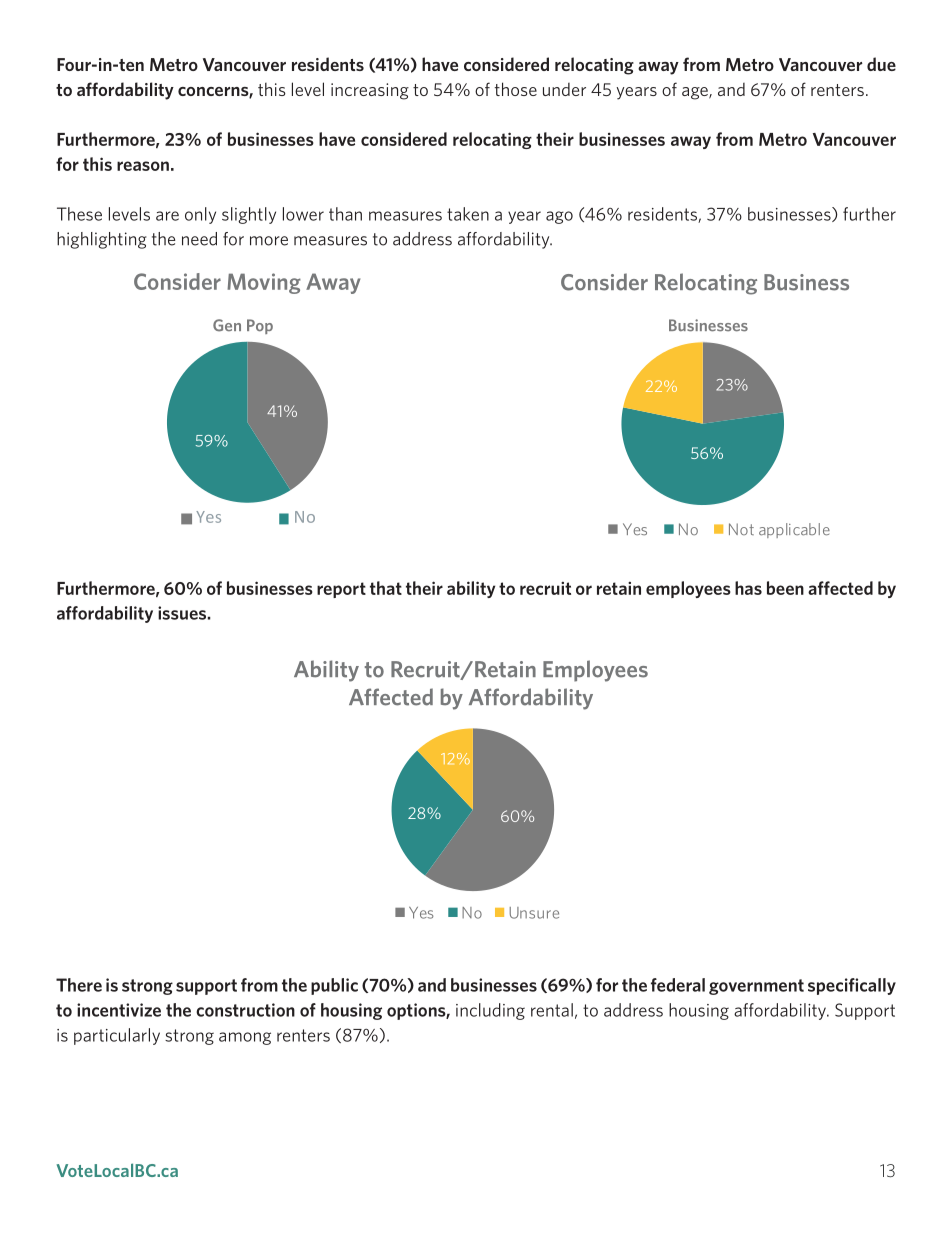 The height and width of the screenshot is (1233, 952). What do you see at coordinates (119, 1010) in the screenshot?
I see `incentivize` at bounding box center [119, 1010].
